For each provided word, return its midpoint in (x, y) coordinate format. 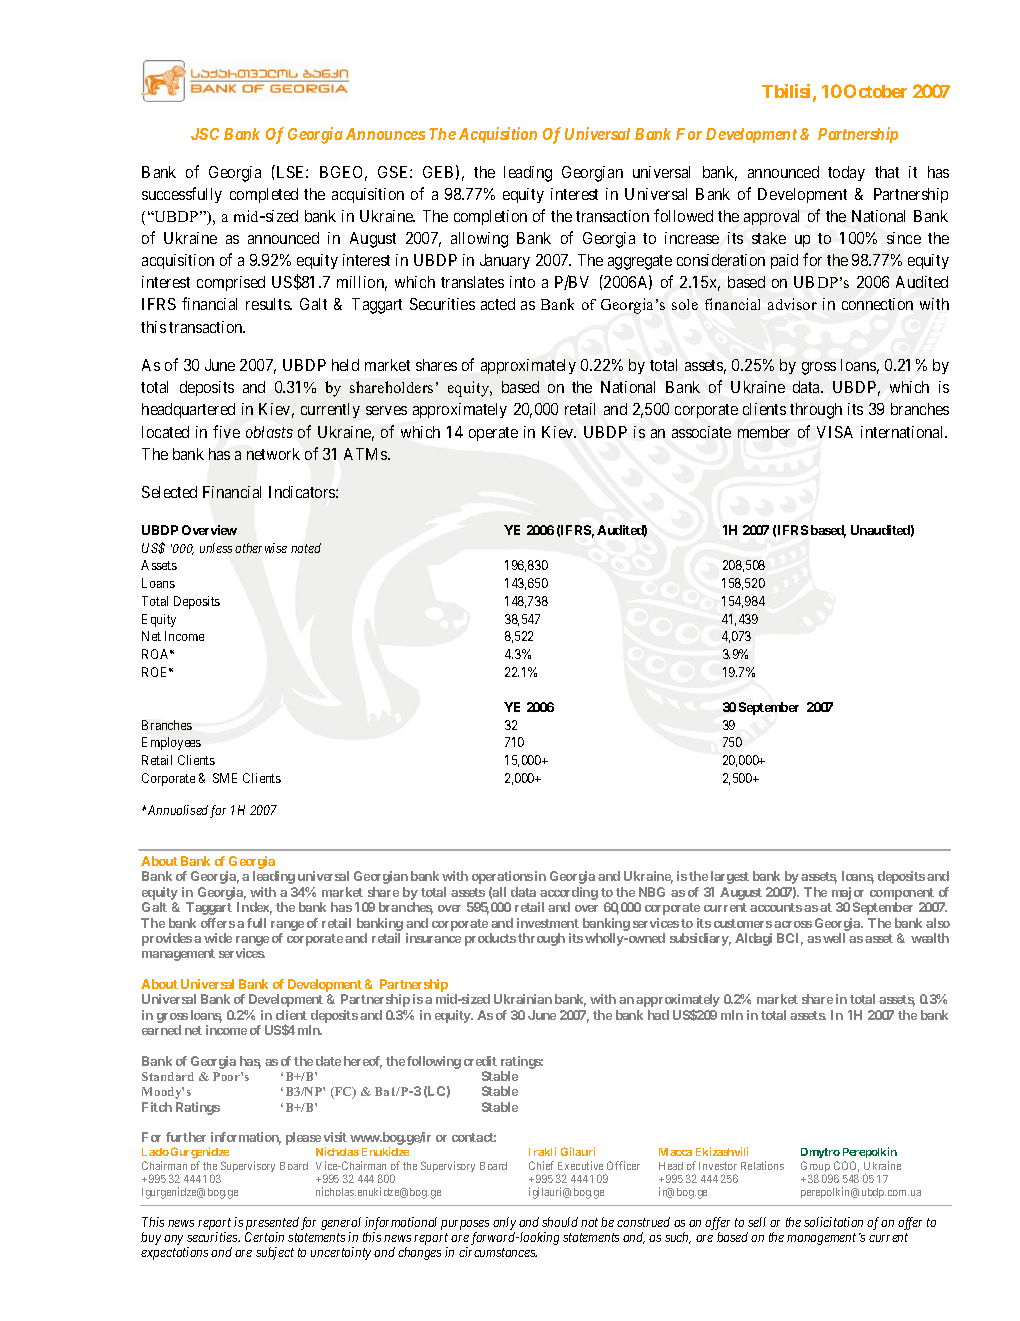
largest (730, 877)
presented (272, 1223)
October (875, 91)
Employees (171, 743)
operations (502, 877)
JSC (205, 134)
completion (490, 217)
